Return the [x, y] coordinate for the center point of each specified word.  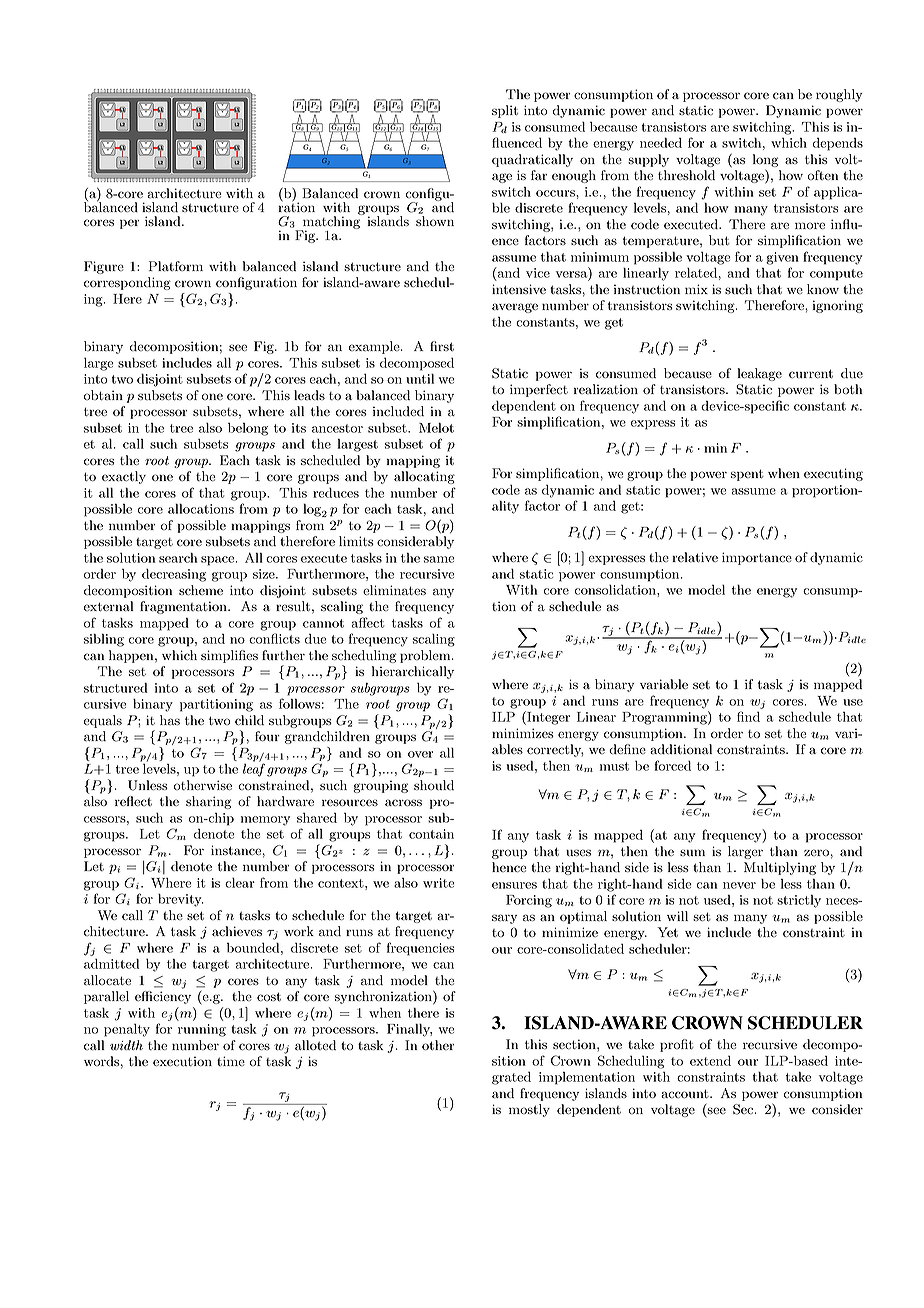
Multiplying [780, 868]
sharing [208, 802]
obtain [103, 395]
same [439, 559]
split [505, 111]
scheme [201, 590]
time [231, 1061]
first [442, 346]
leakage [759, 374]
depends [838, 144]
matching [331, 222]
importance [757, 558]
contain [431, 834]
